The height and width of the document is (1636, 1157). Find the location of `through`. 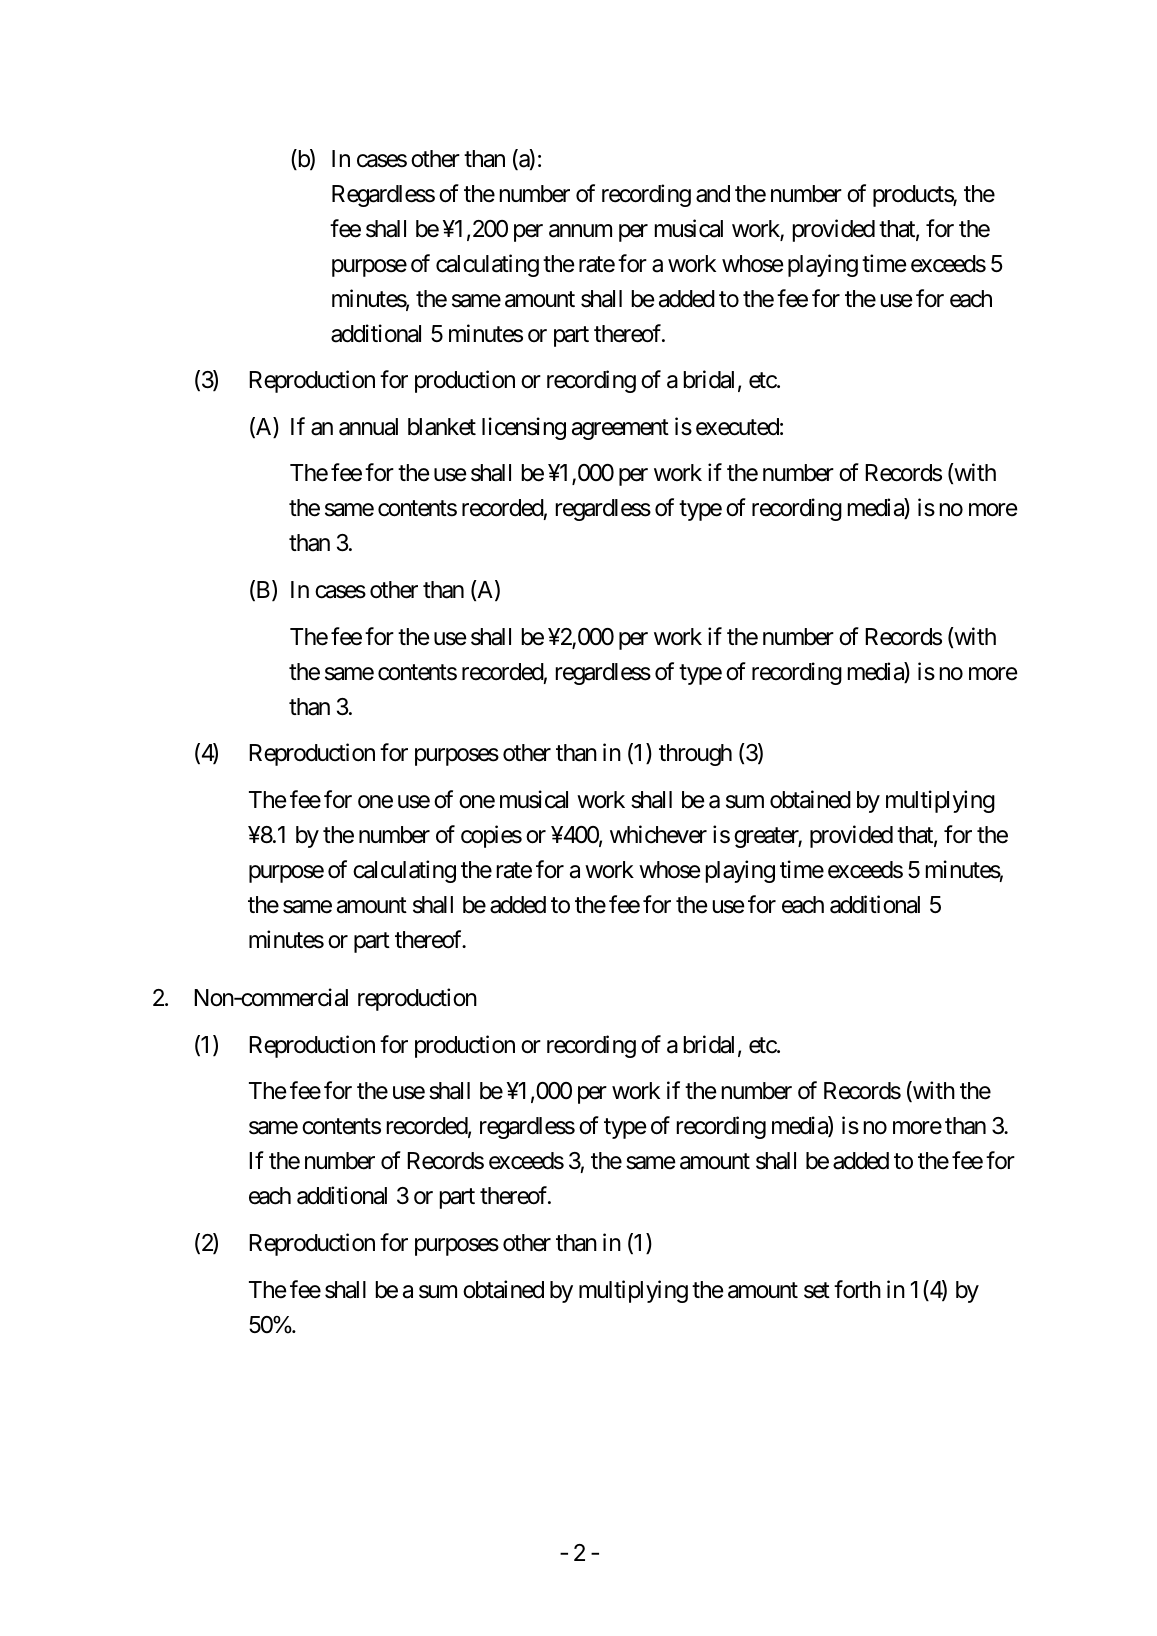

through is located at coordinates (695, 755).
